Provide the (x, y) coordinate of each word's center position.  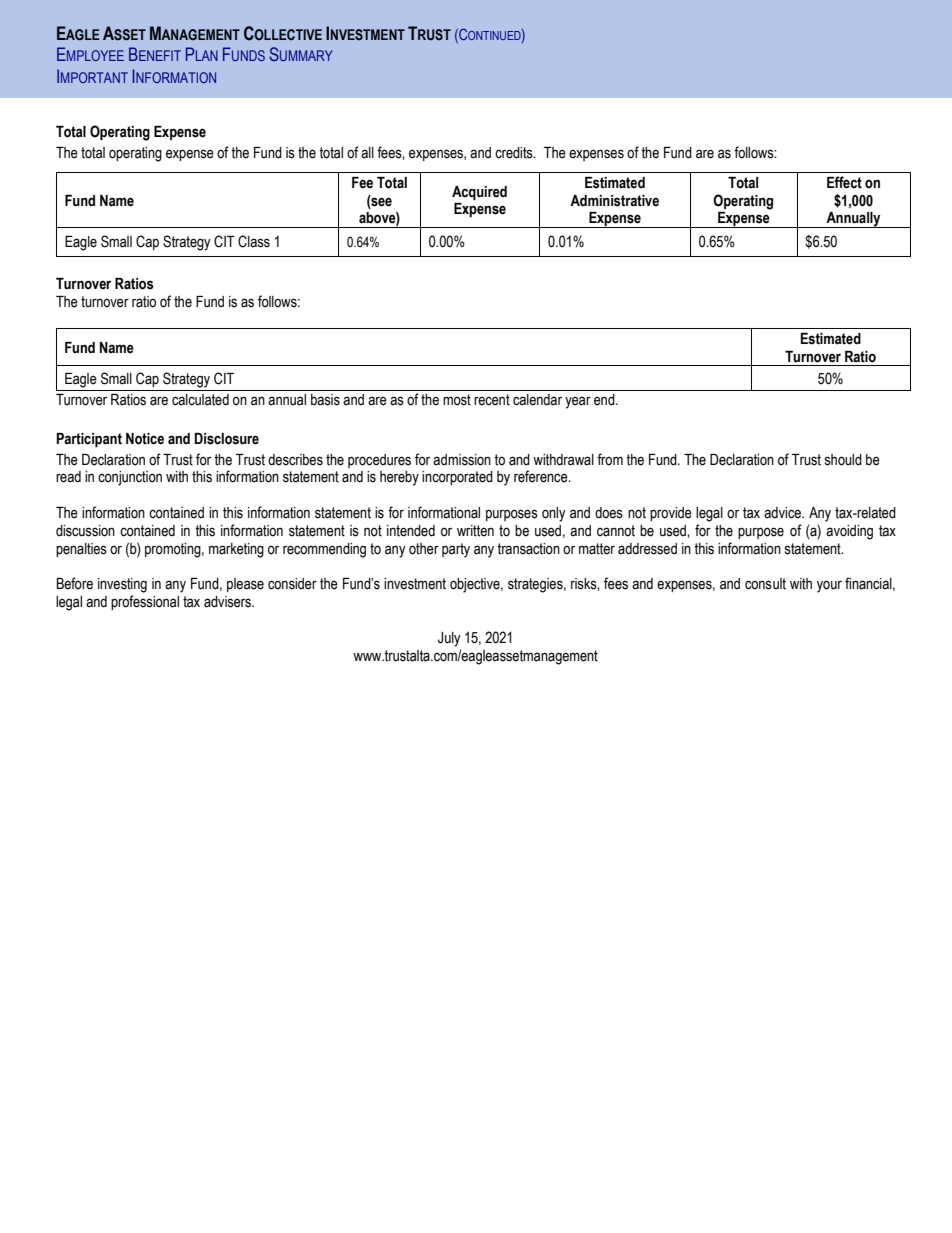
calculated (200, 400)
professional (145, 602)
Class (254, 241)
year (578, 402)
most (457, 400)
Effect (844, 182)
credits (515, 153)
